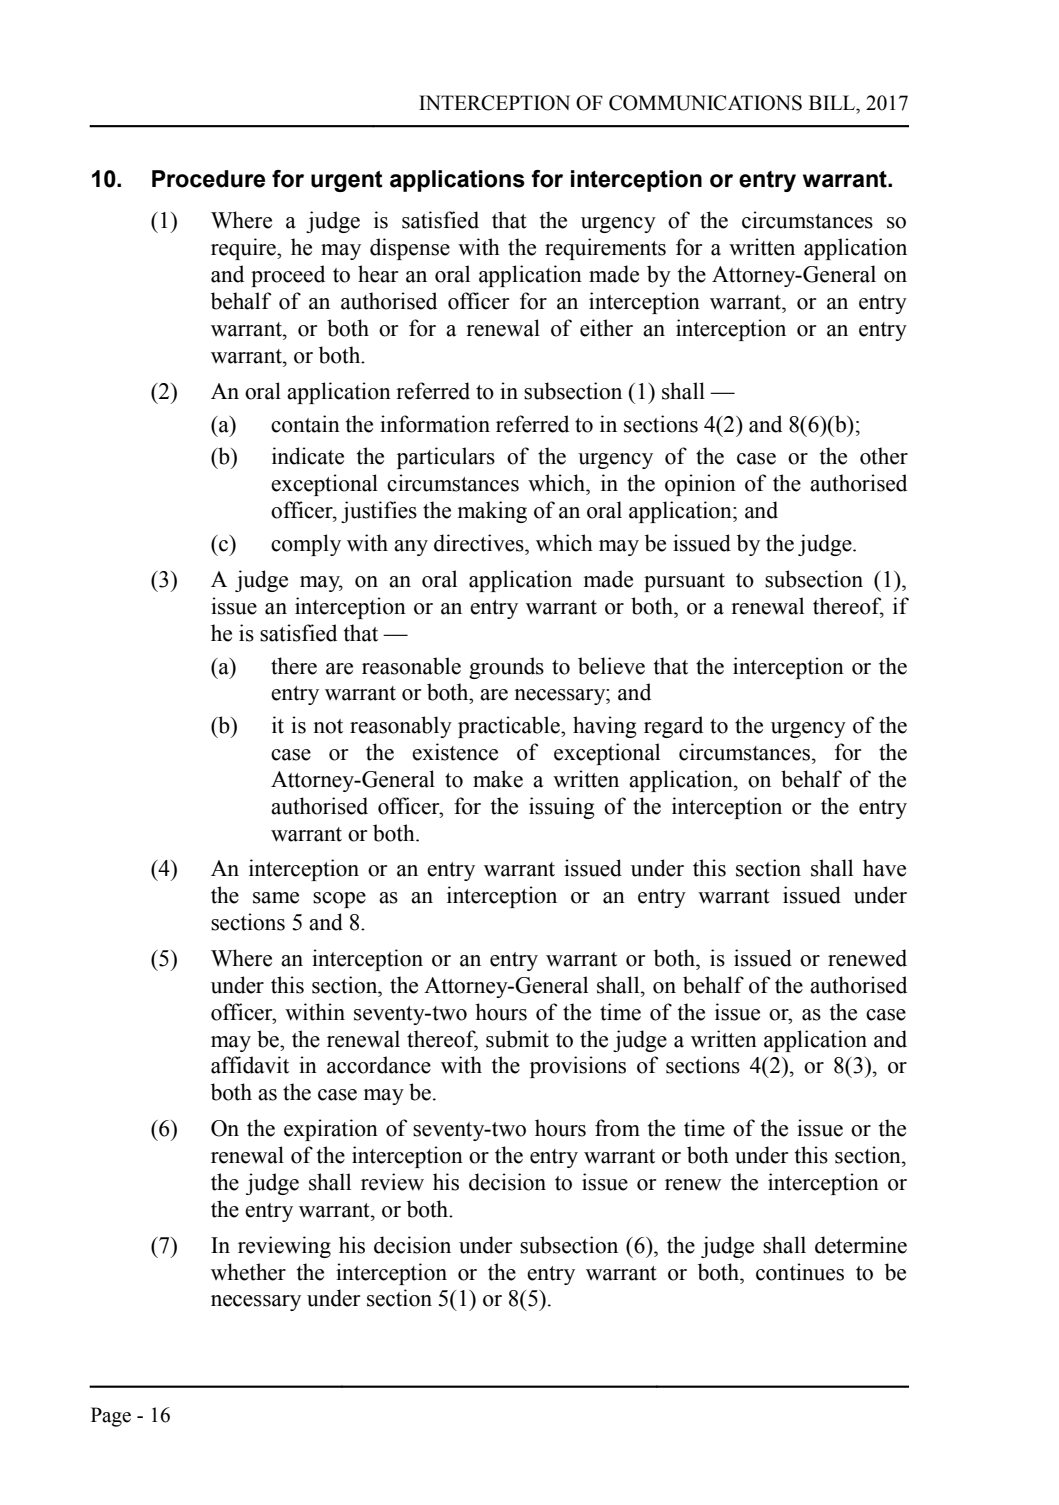 This page has height=1505, width=1059. I want to click on dispense, so click(410, 249).
